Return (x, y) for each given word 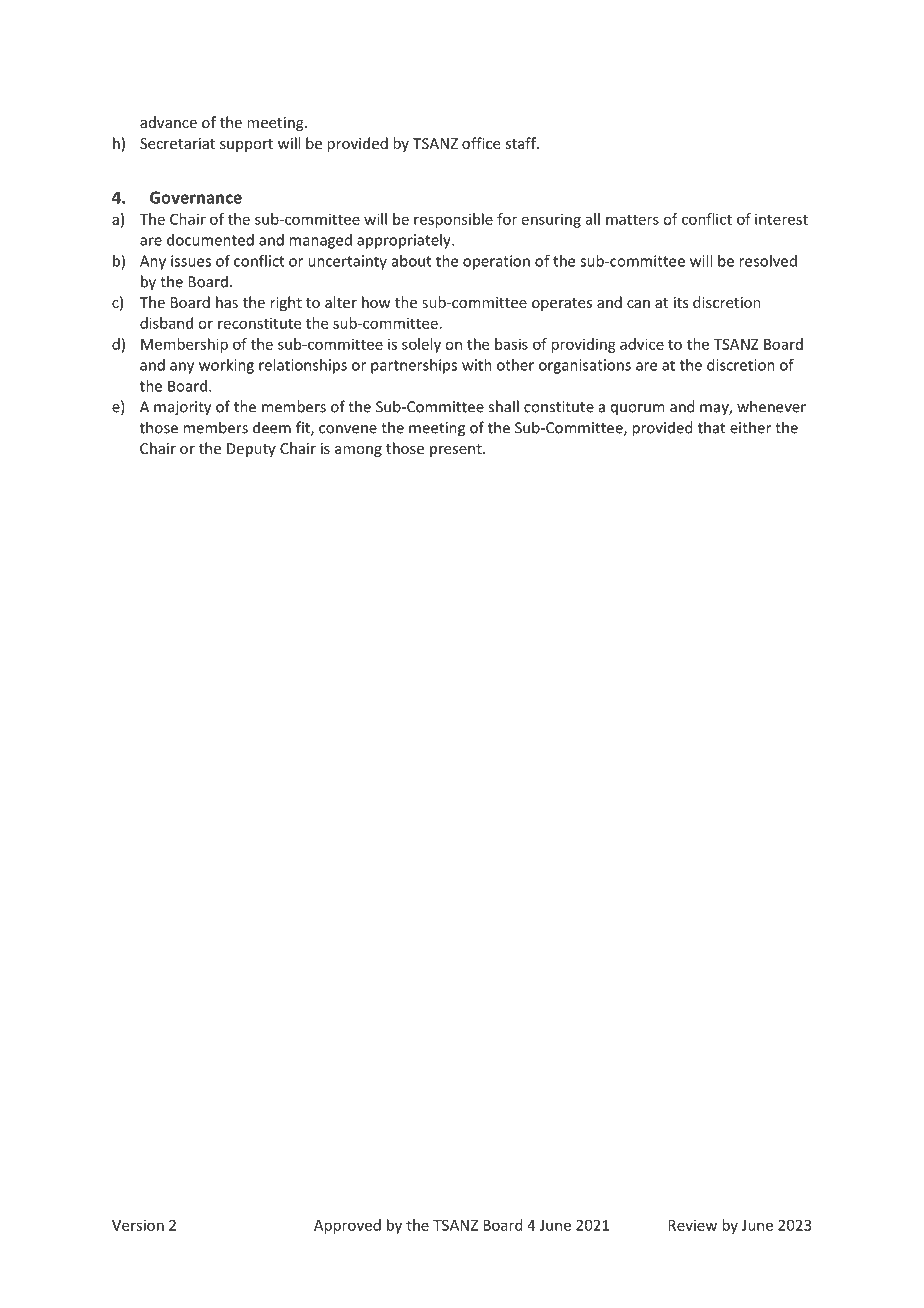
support (246, 145)
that (711, 427)
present (457, 450)
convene (348, 429)
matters (632, 219)
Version (138, 1225)
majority (182, 408)
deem (272, 427)
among (358, 451)
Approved (347, 1226)
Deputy (251, 450)
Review (692, 1225)
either (750, 427)
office (481, 143)
